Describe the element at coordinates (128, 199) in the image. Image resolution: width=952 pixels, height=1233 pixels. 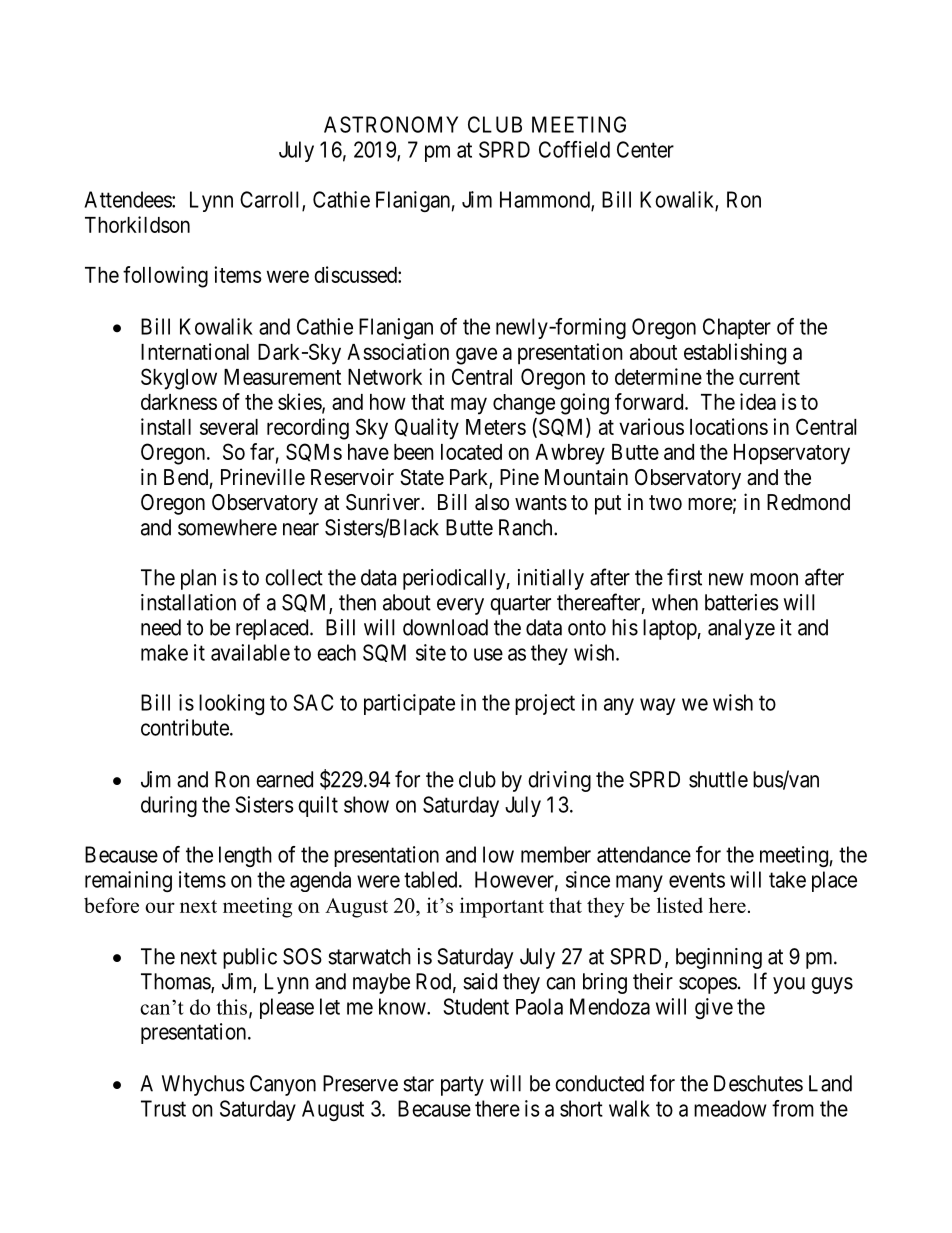
I see `Attendees` at that location.
